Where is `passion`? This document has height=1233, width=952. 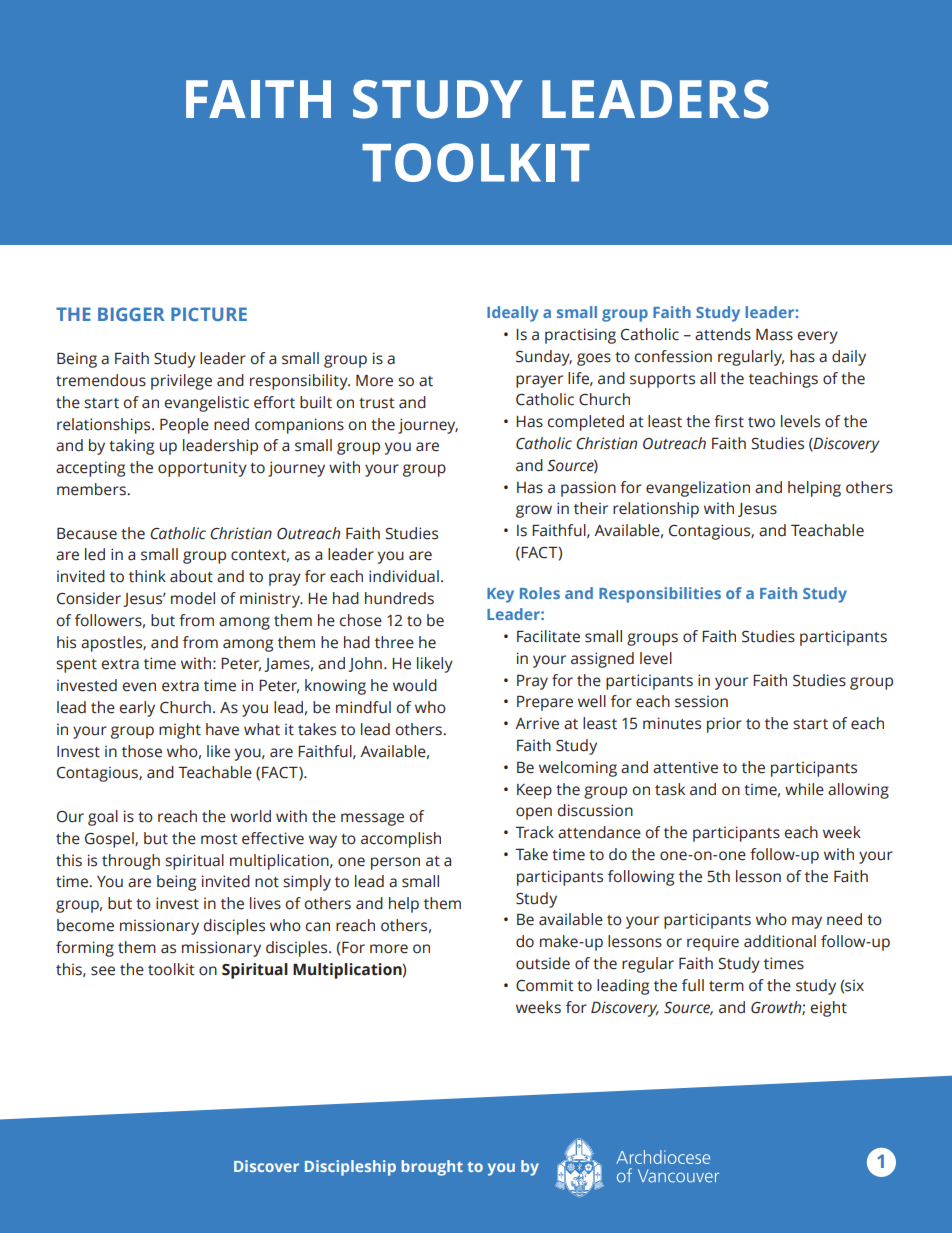
passion is located at coordinates (588, 489).
